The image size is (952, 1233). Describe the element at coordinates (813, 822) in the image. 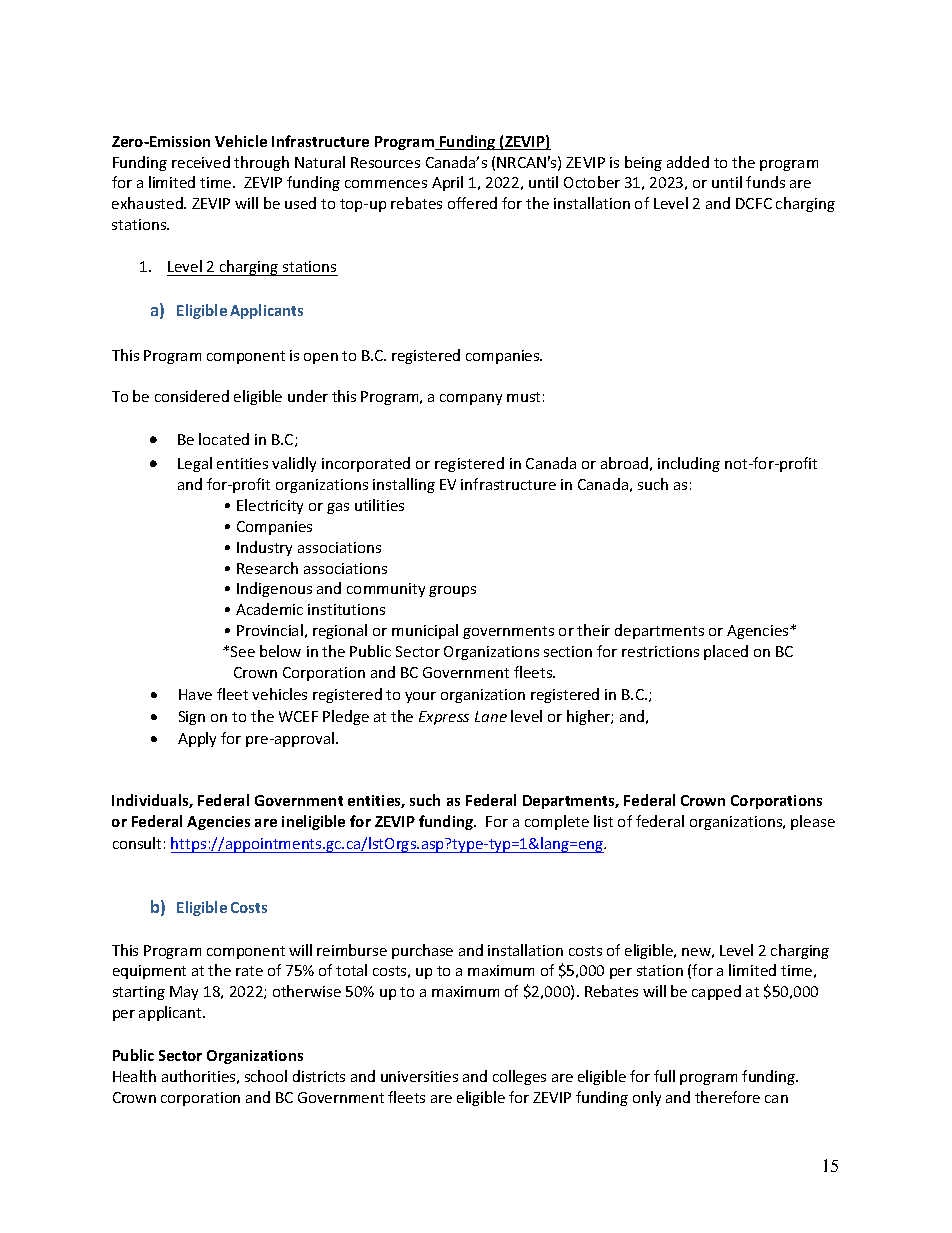

I see `please` at that location.
